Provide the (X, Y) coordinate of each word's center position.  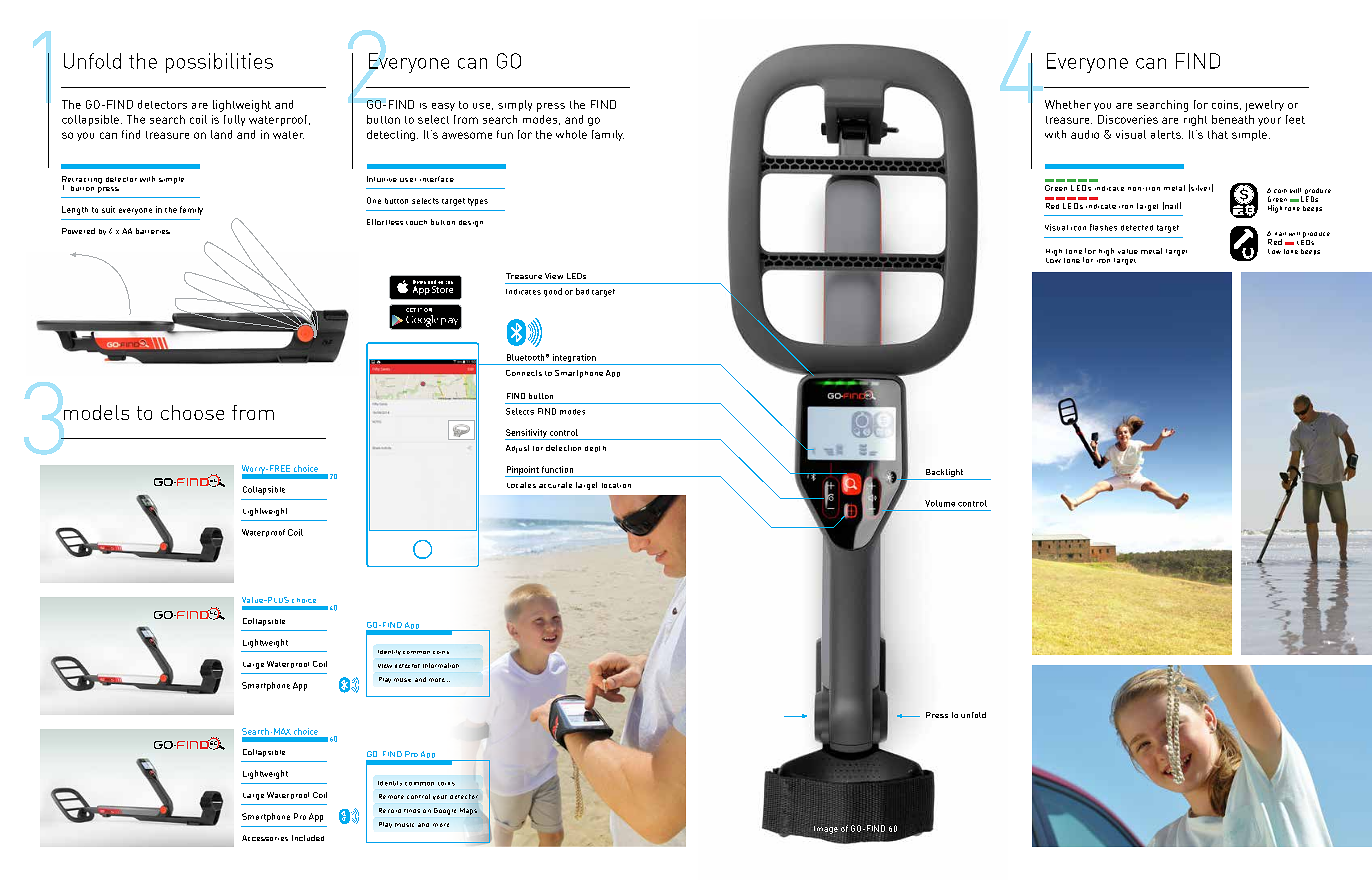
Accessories (265, 838)
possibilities (219, 63)
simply (515, 105)
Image (826, 830)
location (616, 485)
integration (574, 359)
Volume (940, 503)
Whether (1068, 104)
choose (192, 412)
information (441, 665)
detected (1137, 228)
